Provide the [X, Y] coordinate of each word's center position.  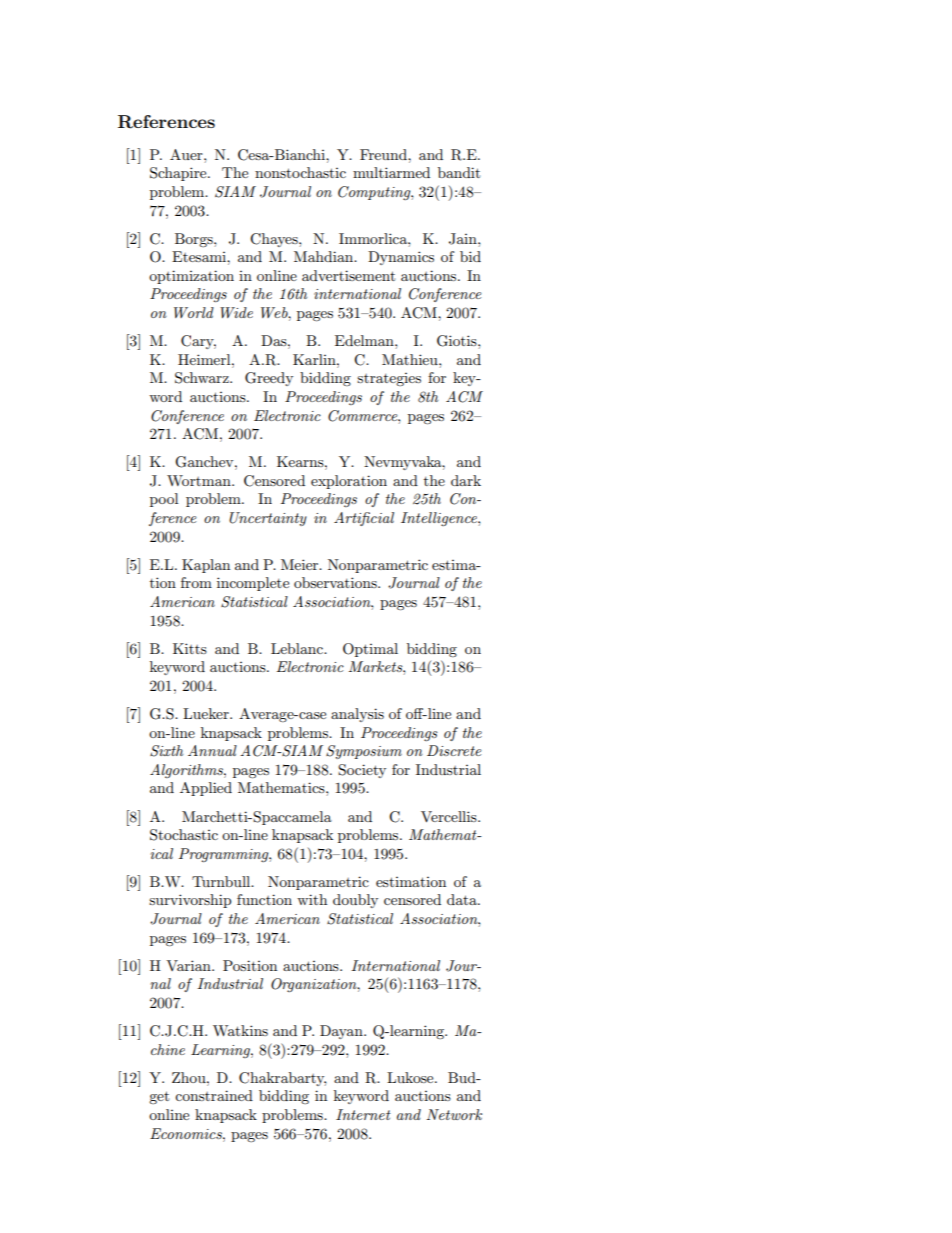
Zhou [190, 1077]
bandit [459, 172]
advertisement [348, 275]
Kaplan [206, 566]
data [463, 899]
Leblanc [298, 648]
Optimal [370, 650]
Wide [236, 312]
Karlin [315, 359]
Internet [363, 1114]
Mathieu [411, 359]
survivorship [190, 901]
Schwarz [203, 378]
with [312, 899]
